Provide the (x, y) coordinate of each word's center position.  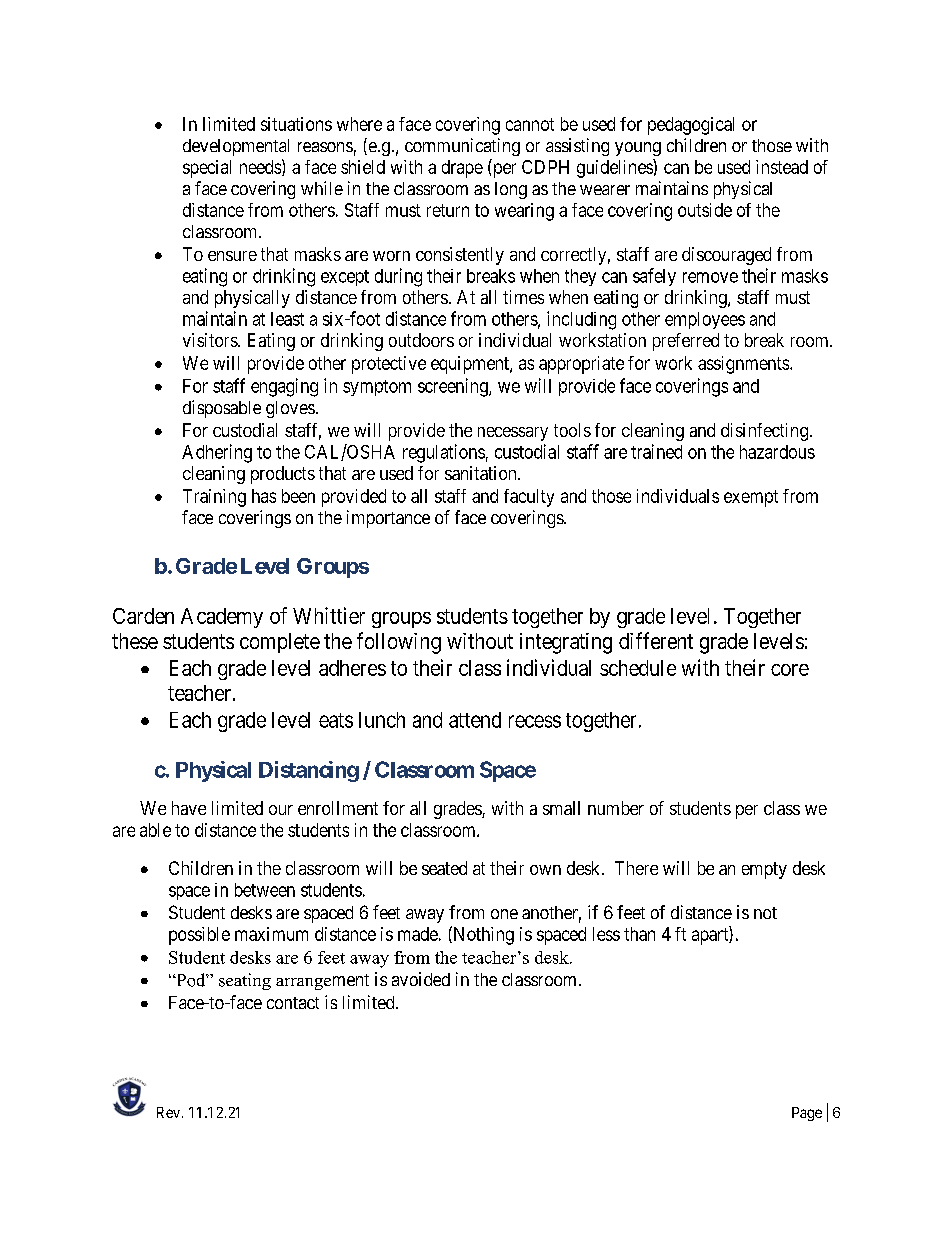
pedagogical (691, 126)
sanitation (482, 473)
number (616, 808)
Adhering (217, 453)
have (189, 808)
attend (475, 720)
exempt (751, 498)
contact (293, 1003)
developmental (236, 147)
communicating (462, 147)
